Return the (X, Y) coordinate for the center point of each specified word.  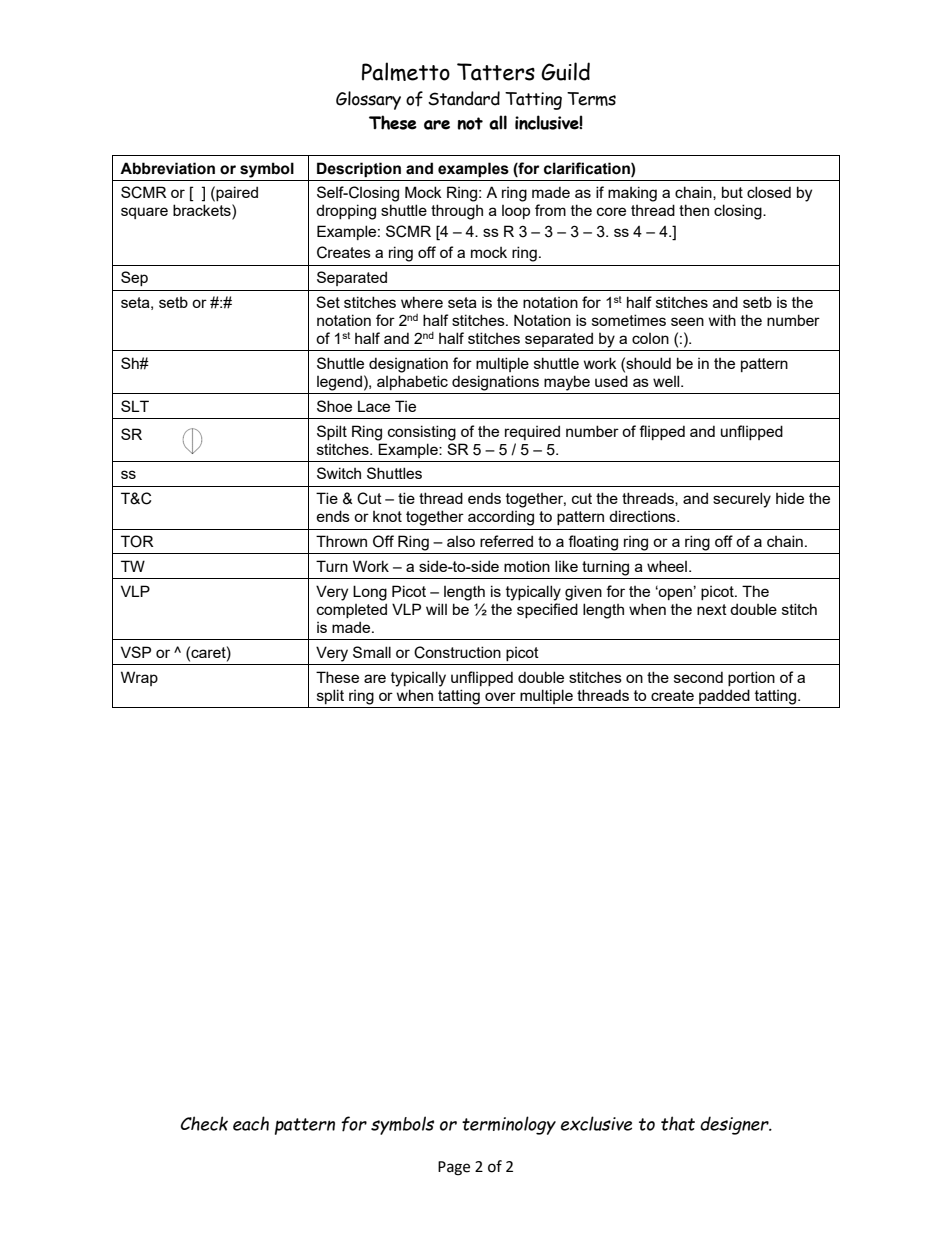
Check (204, 1123)
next (712, 609)
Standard (464, 98)
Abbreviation (167, 168)
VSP (136, 652)
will (436, 609)
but (732, 192)
